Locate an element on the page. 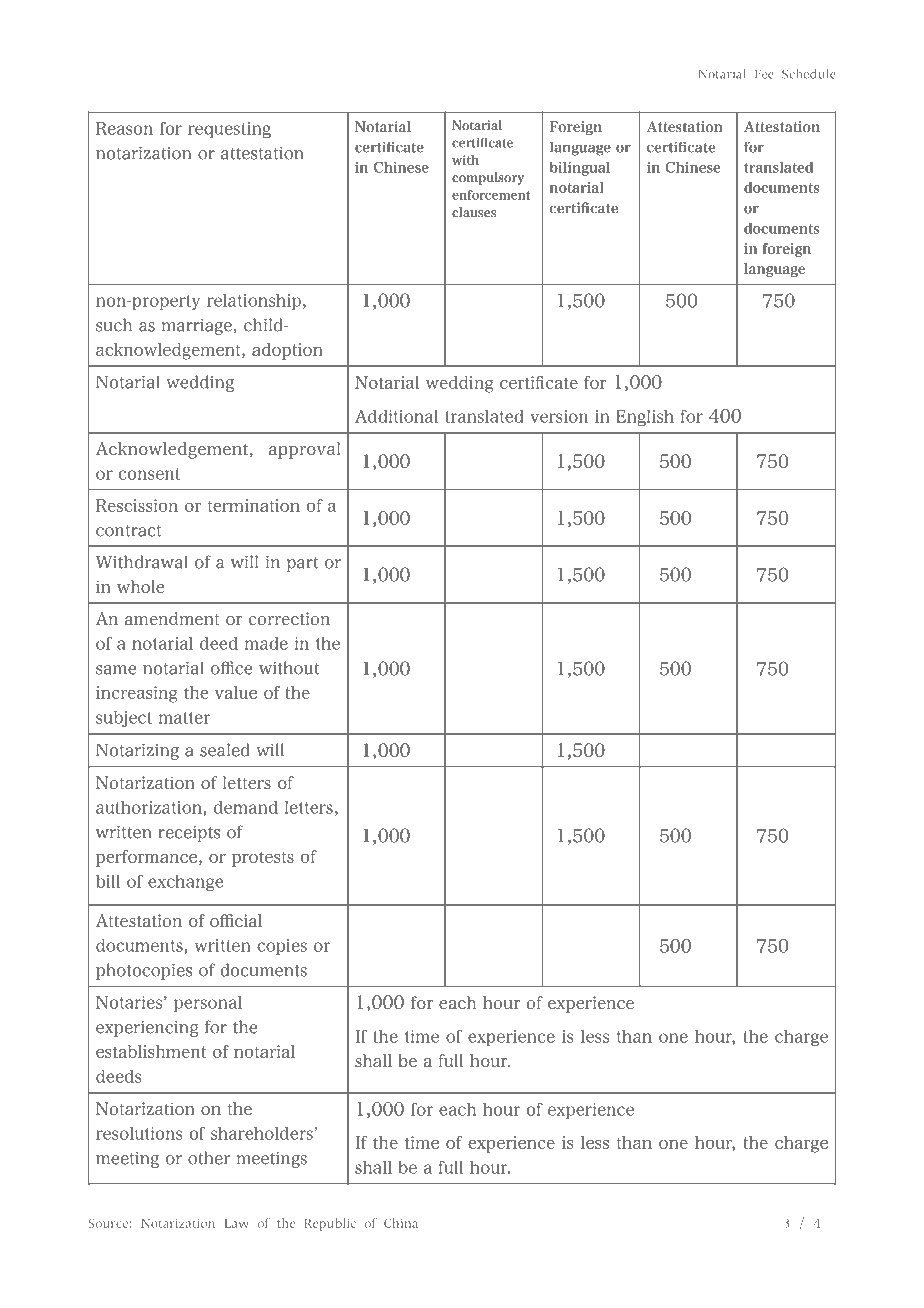 This page has width=924, height=1308. authorization is located at coordinates (150, 807).
